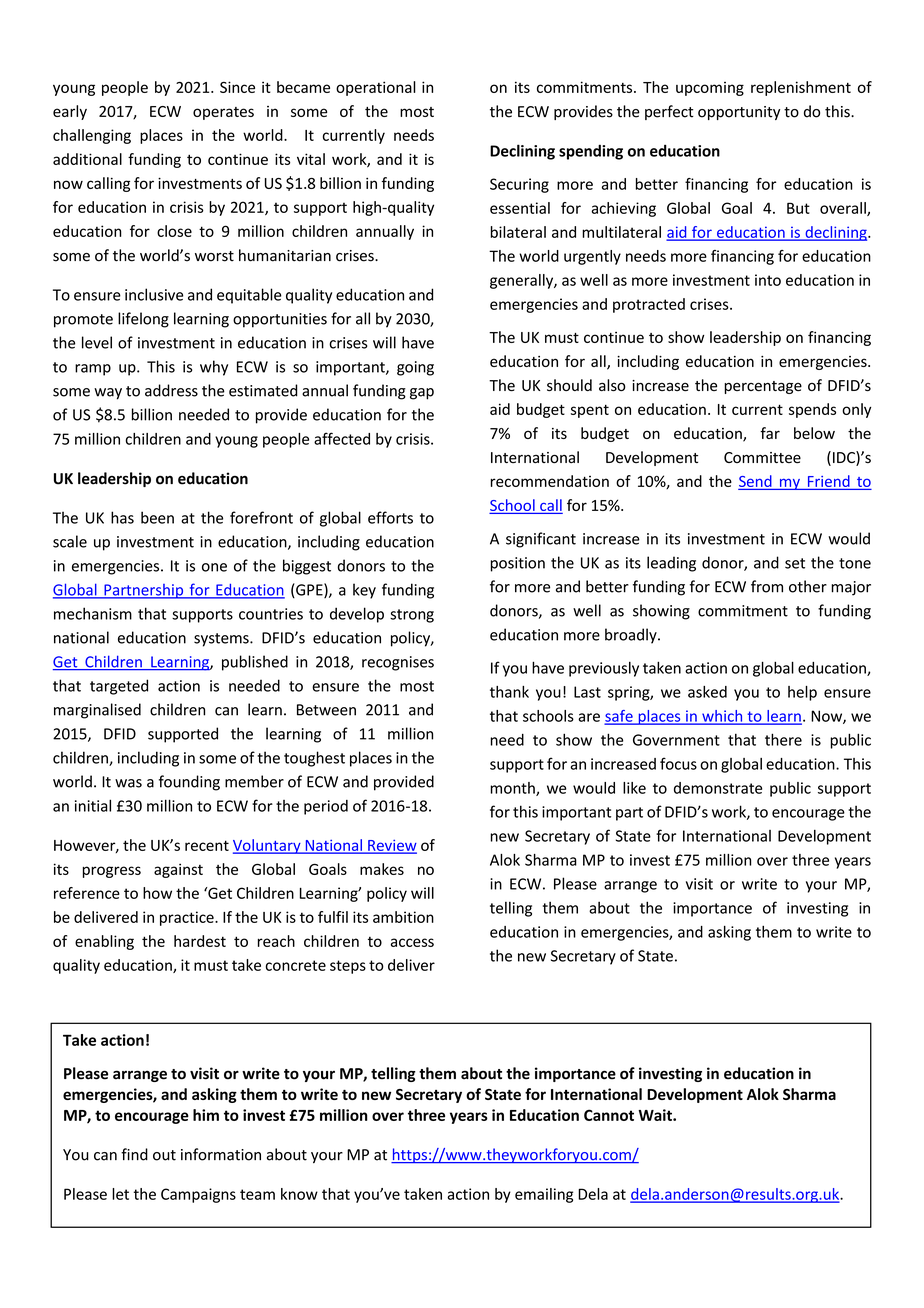 Image resolution: width=924 pixels, height=1308 pixels. I want to click on find, so click(134, 1154).
